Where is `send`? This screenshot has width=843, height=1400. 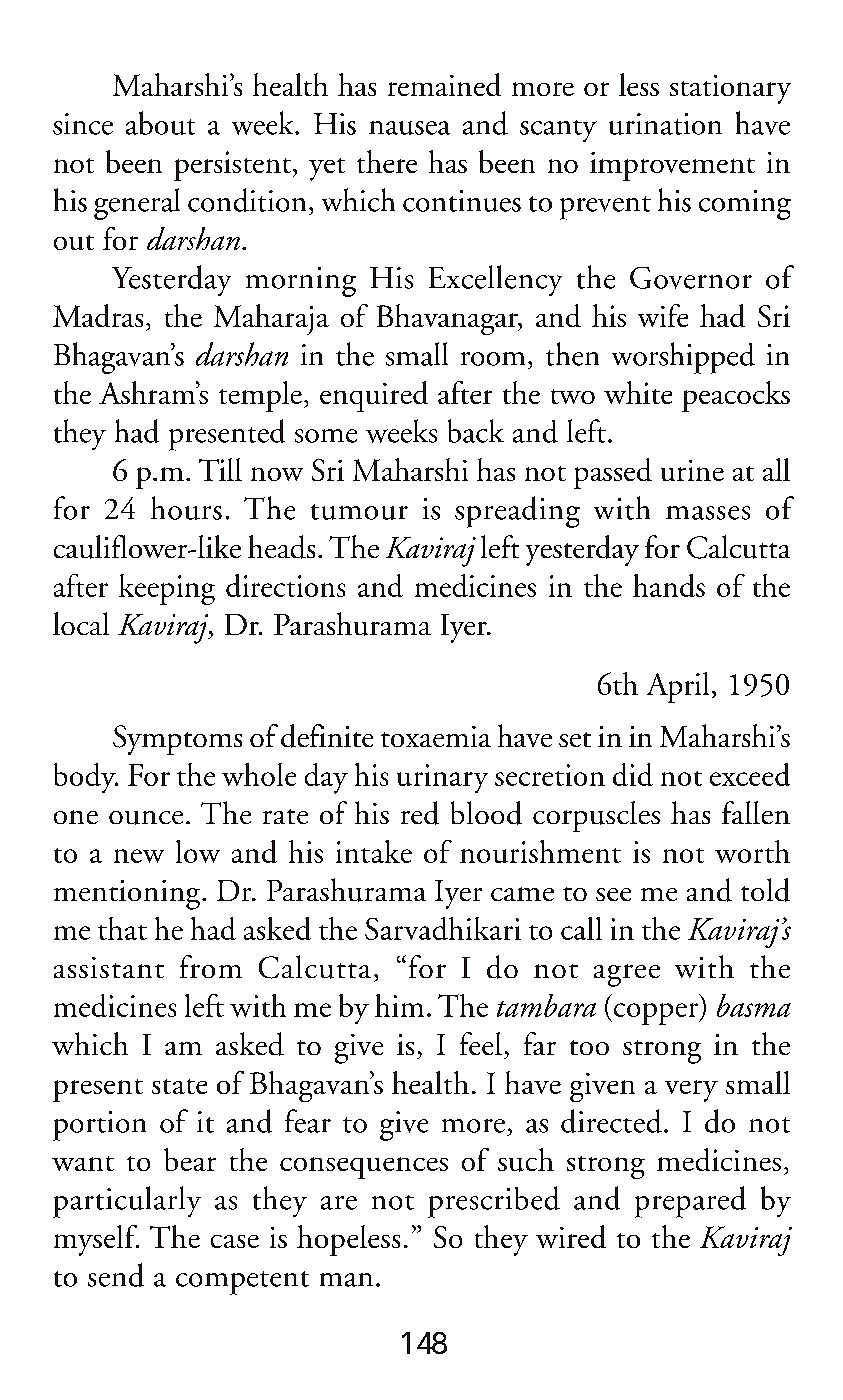
send is located at coordinates (116, 1275).
